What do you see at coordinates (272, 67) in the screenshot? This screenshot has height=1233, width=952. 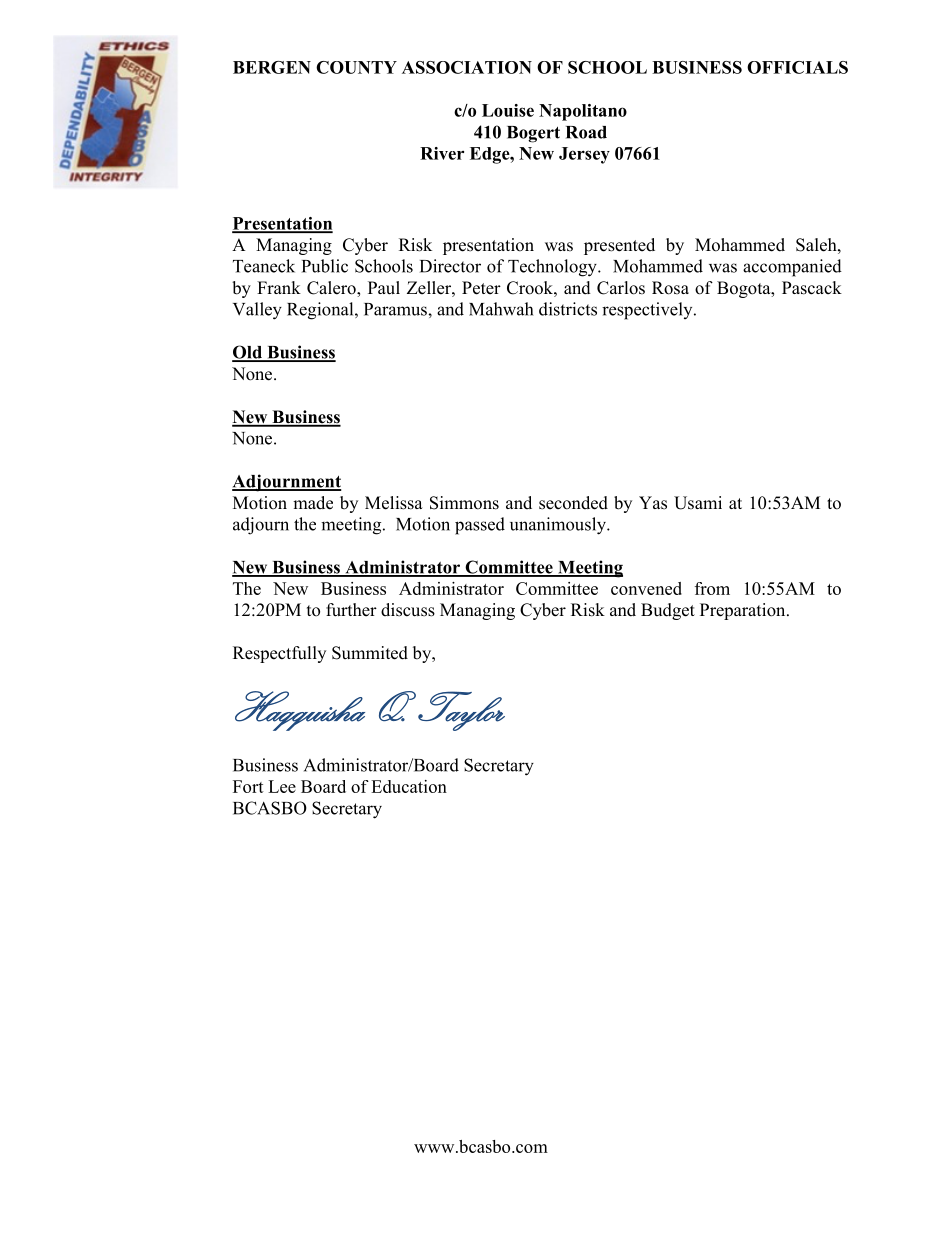 I see `BERGEN` at bounding box center [272, 67].
